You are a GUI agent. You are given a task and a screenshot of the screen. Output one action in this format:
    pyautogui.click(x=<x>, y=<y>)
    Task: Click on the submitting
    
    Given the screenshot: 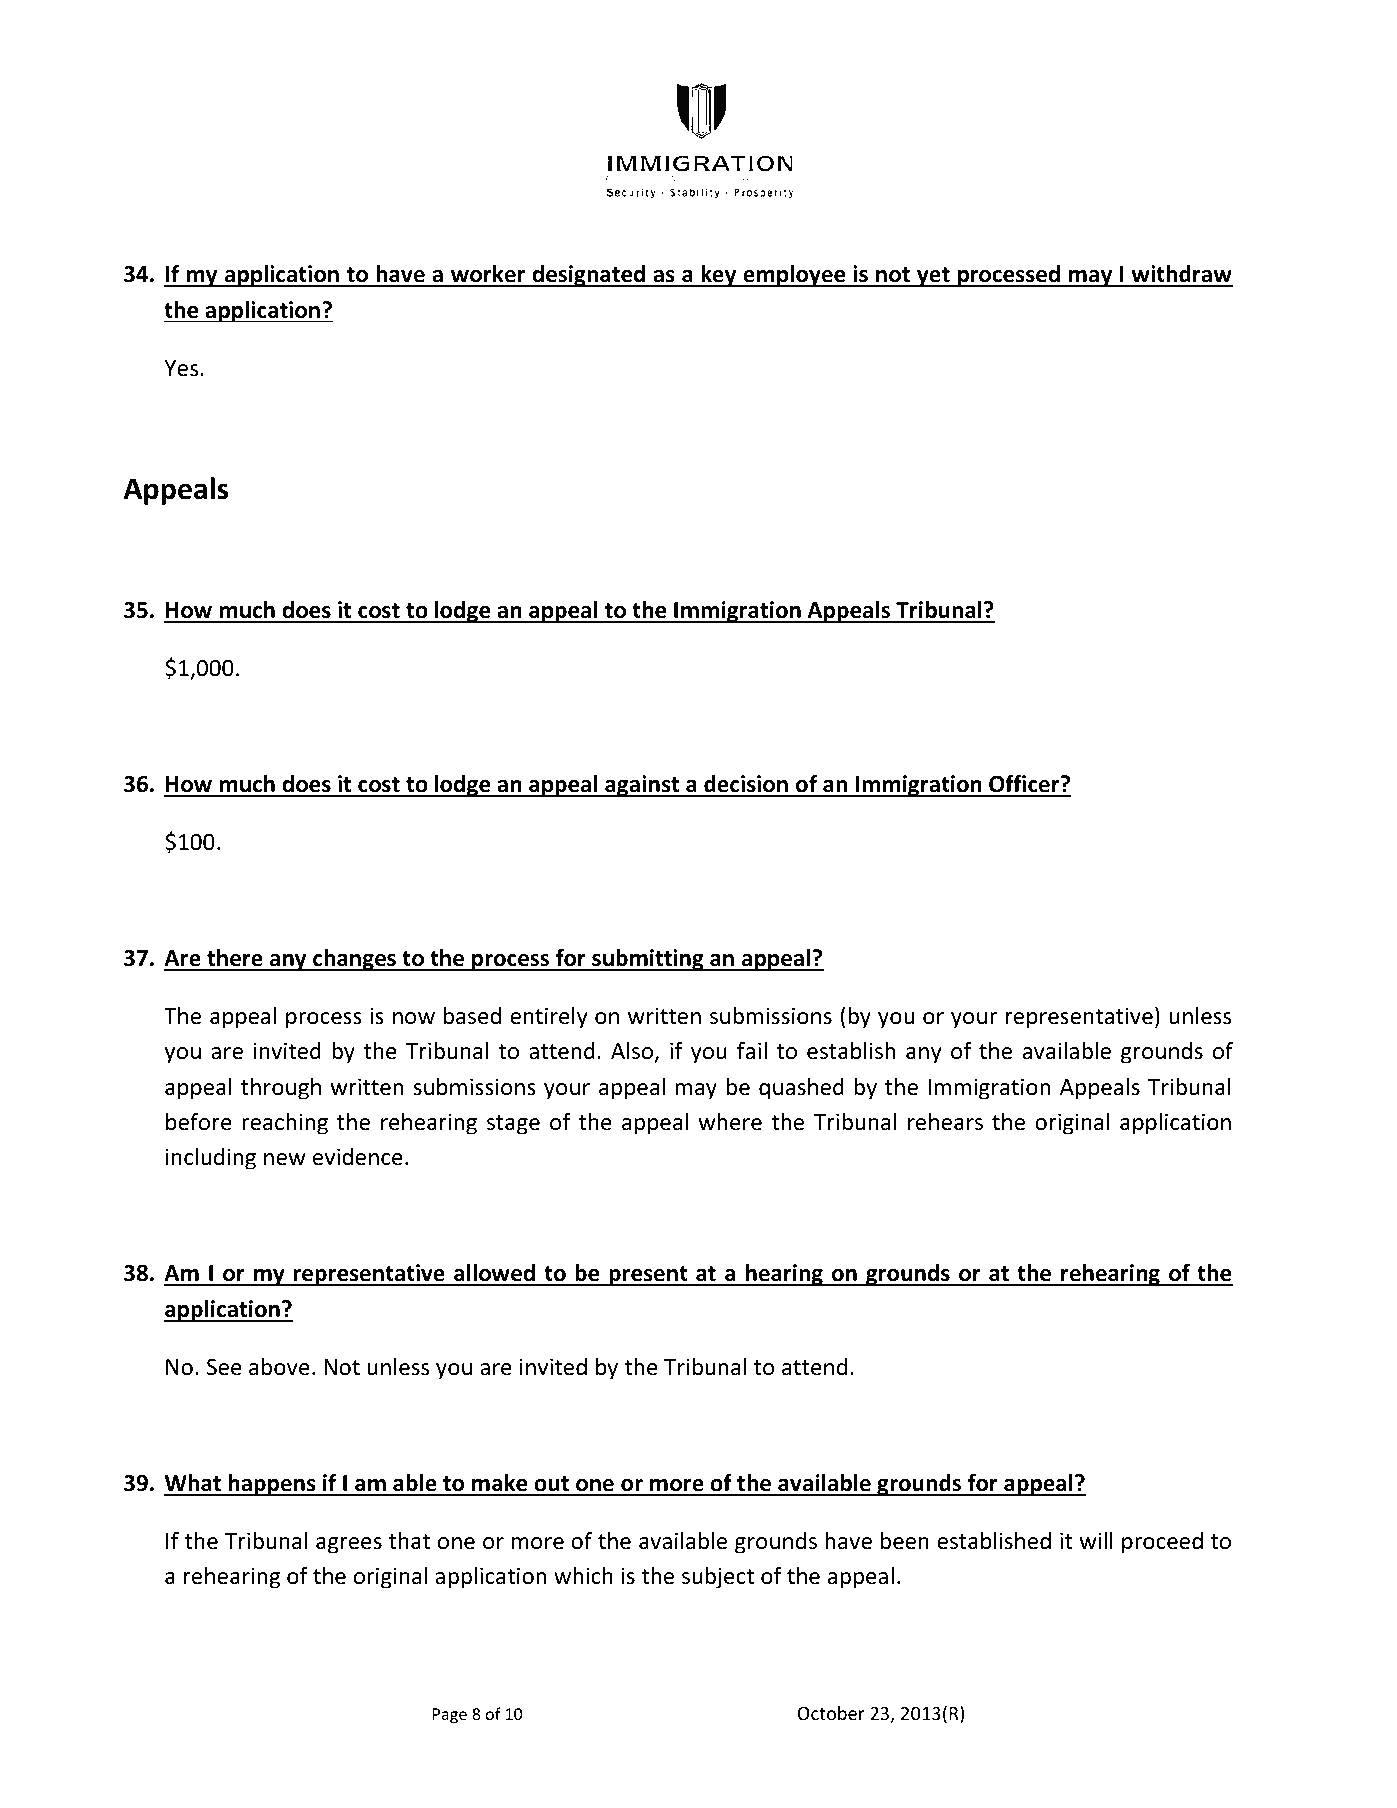 What is the action you would take?
    pyautogui.click(x=648, y=960)
